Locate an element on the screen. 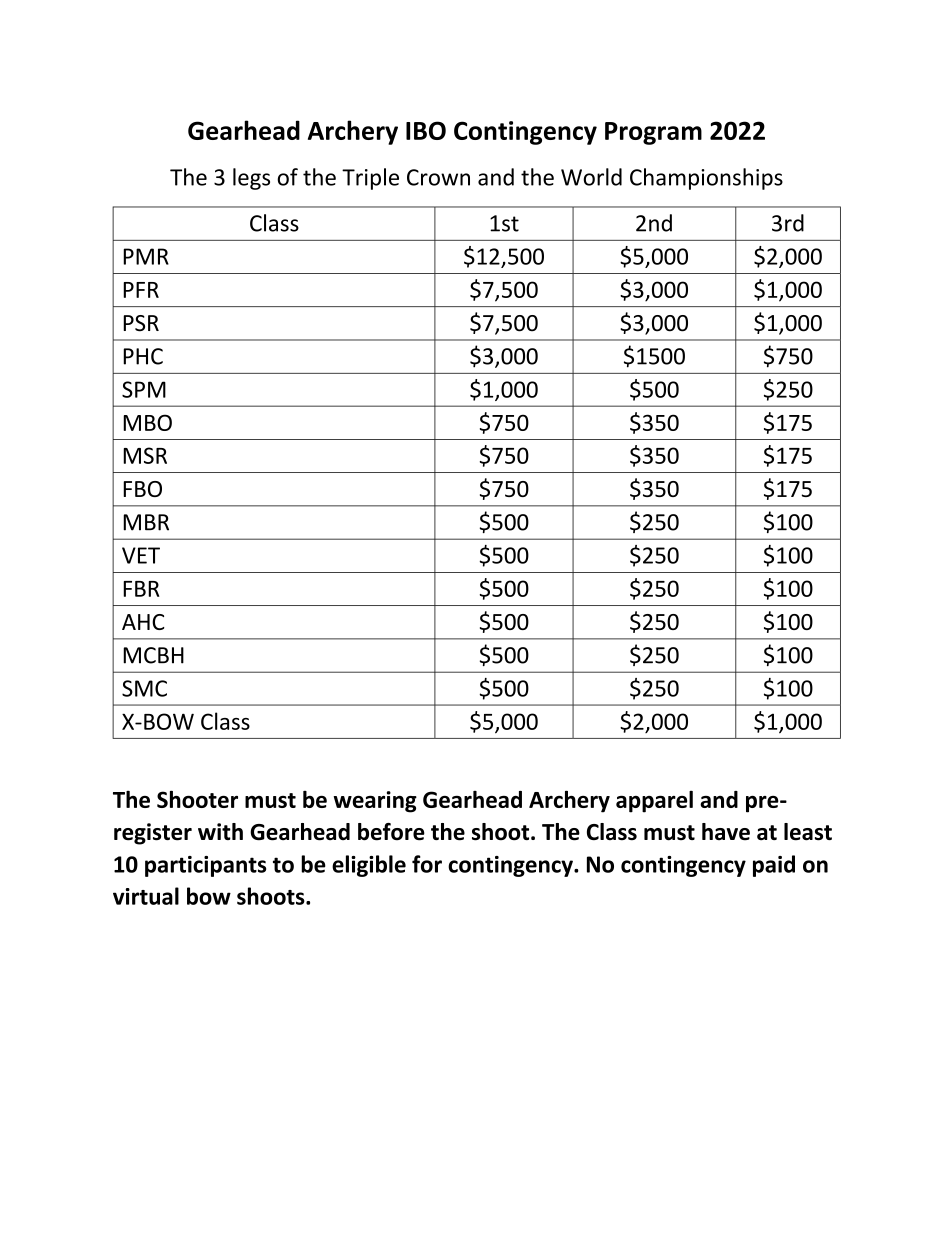  Crown is located at coordinates (438, 177).
